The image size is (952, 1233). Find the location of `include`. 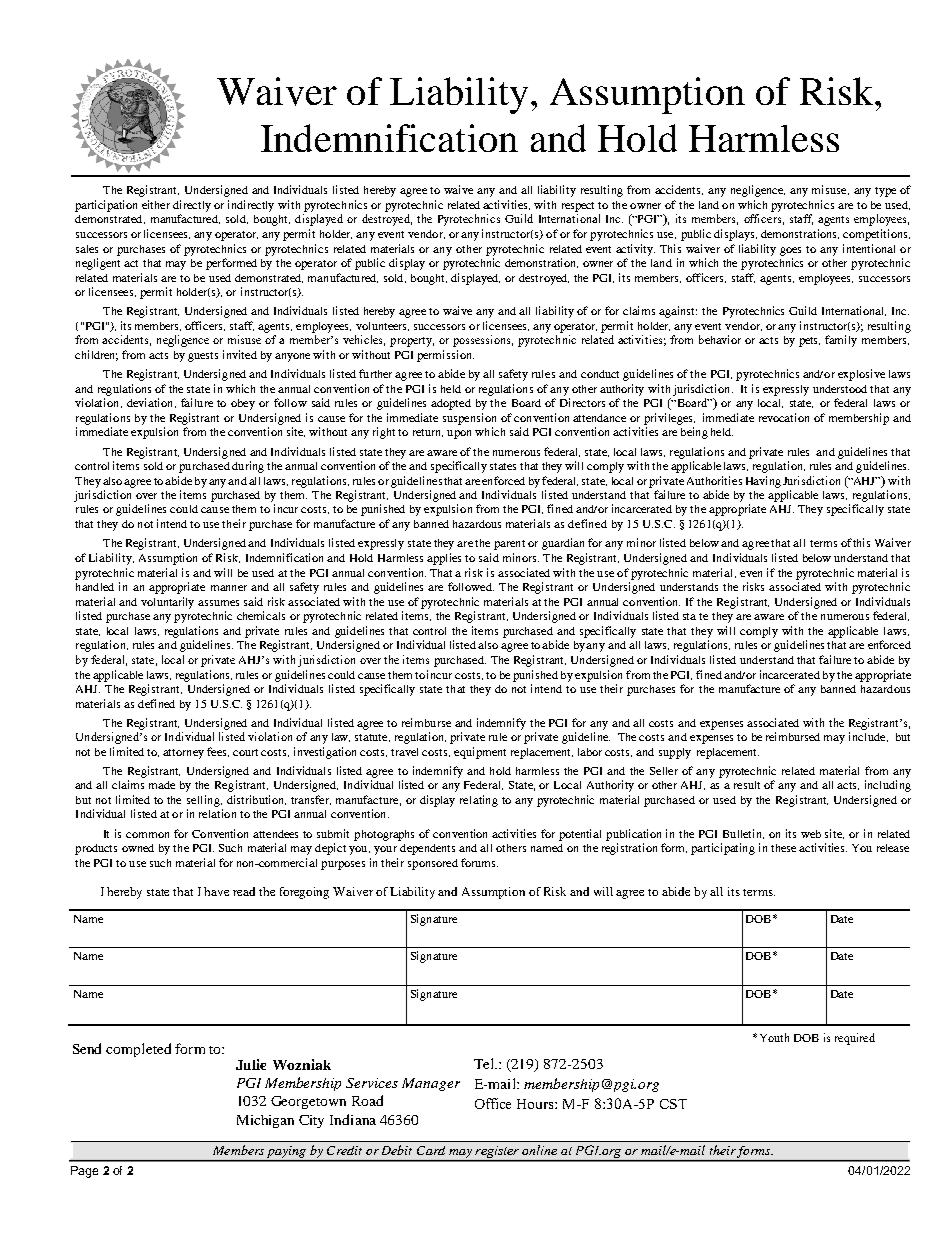

include is located at coordinates (868, 737).
